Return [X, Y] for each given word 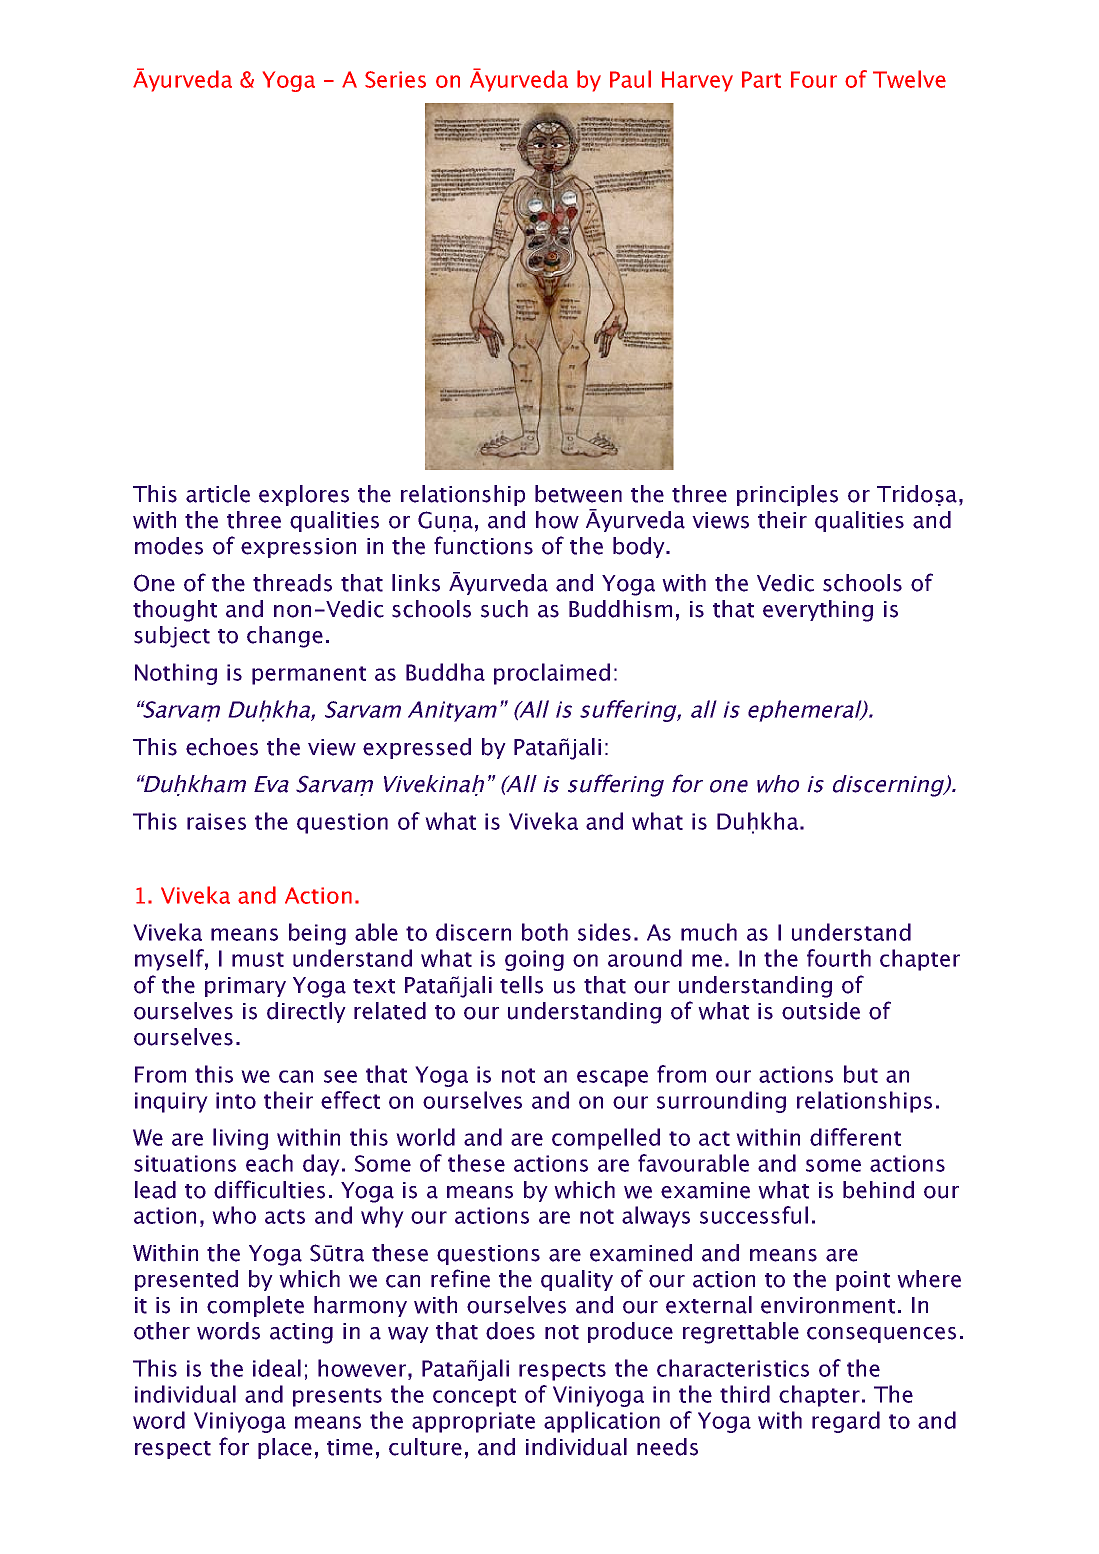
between [578, 494]
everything [818, 611]
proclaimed [552, 674]
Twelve [909, 79]
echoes [222, 747]
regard [846, 1422]
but [861, 1074]
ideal [277, 1368]
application [602, 1422]
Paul [630, 79]
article [218, 494]
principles [787, 495]
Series [395, 79]
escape [612, 1078]
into [236, 1100]
